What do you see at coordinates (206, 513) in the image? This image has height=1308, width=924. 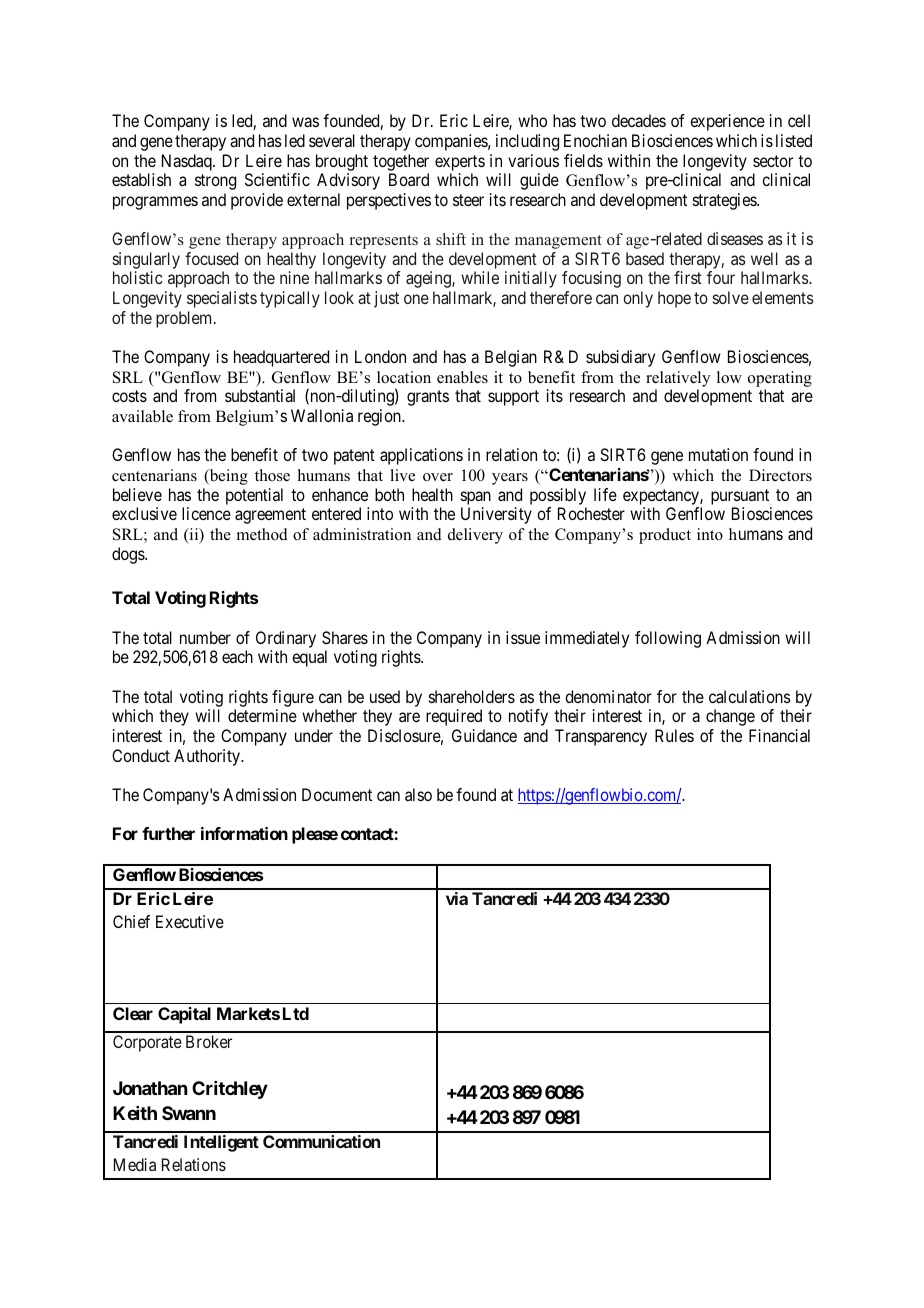 I see `licence` at bounding box center [206, 513].
